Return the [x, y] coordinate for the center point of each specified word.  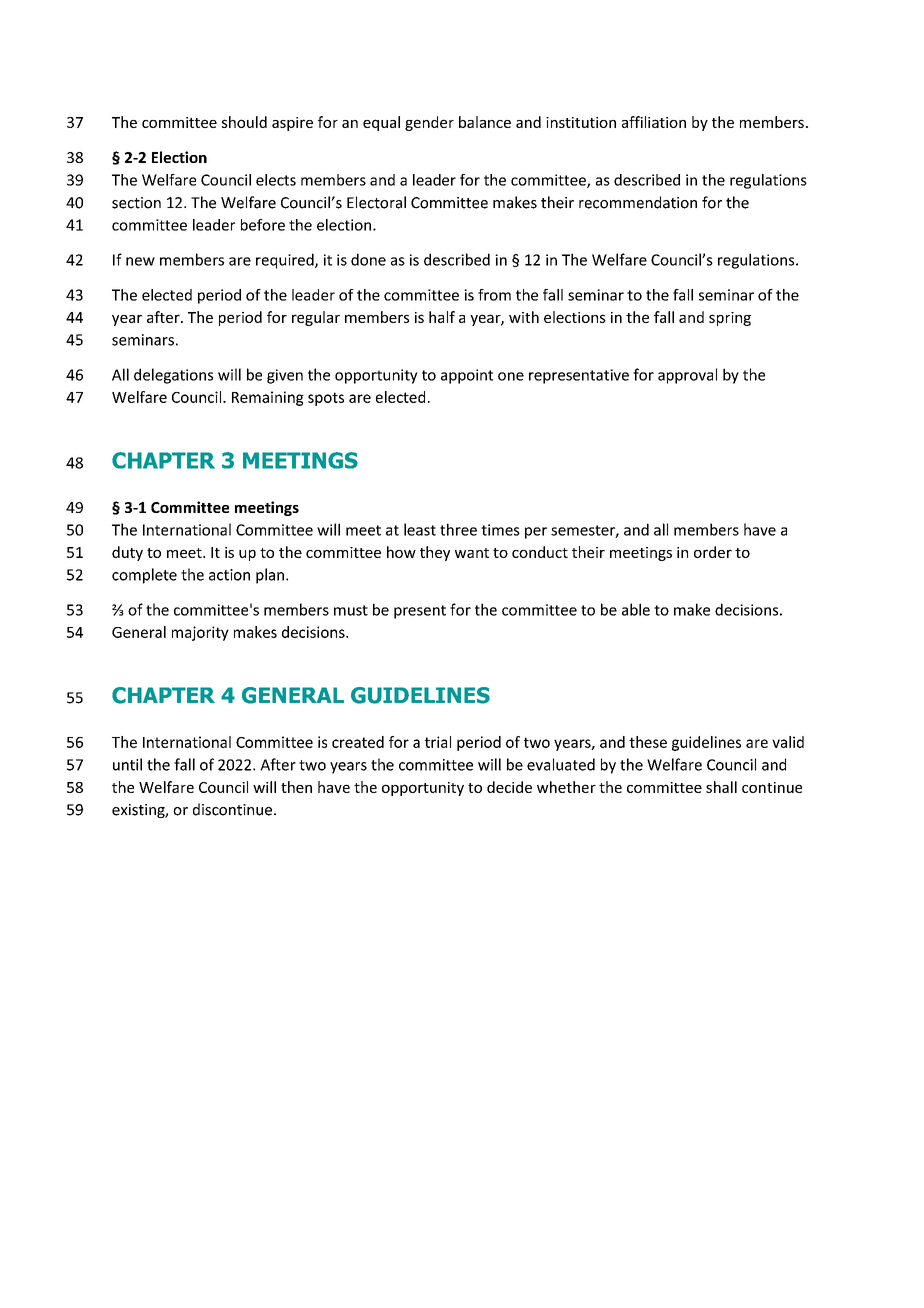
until [127, 764]
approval [687, 376]
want [472, 553]
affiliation [654, 122]
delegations [173, 376]
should [244, 122]
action [229, 575]
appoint [467, 376]
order [713, 552]
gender [429, 123]
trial [438, 742]
